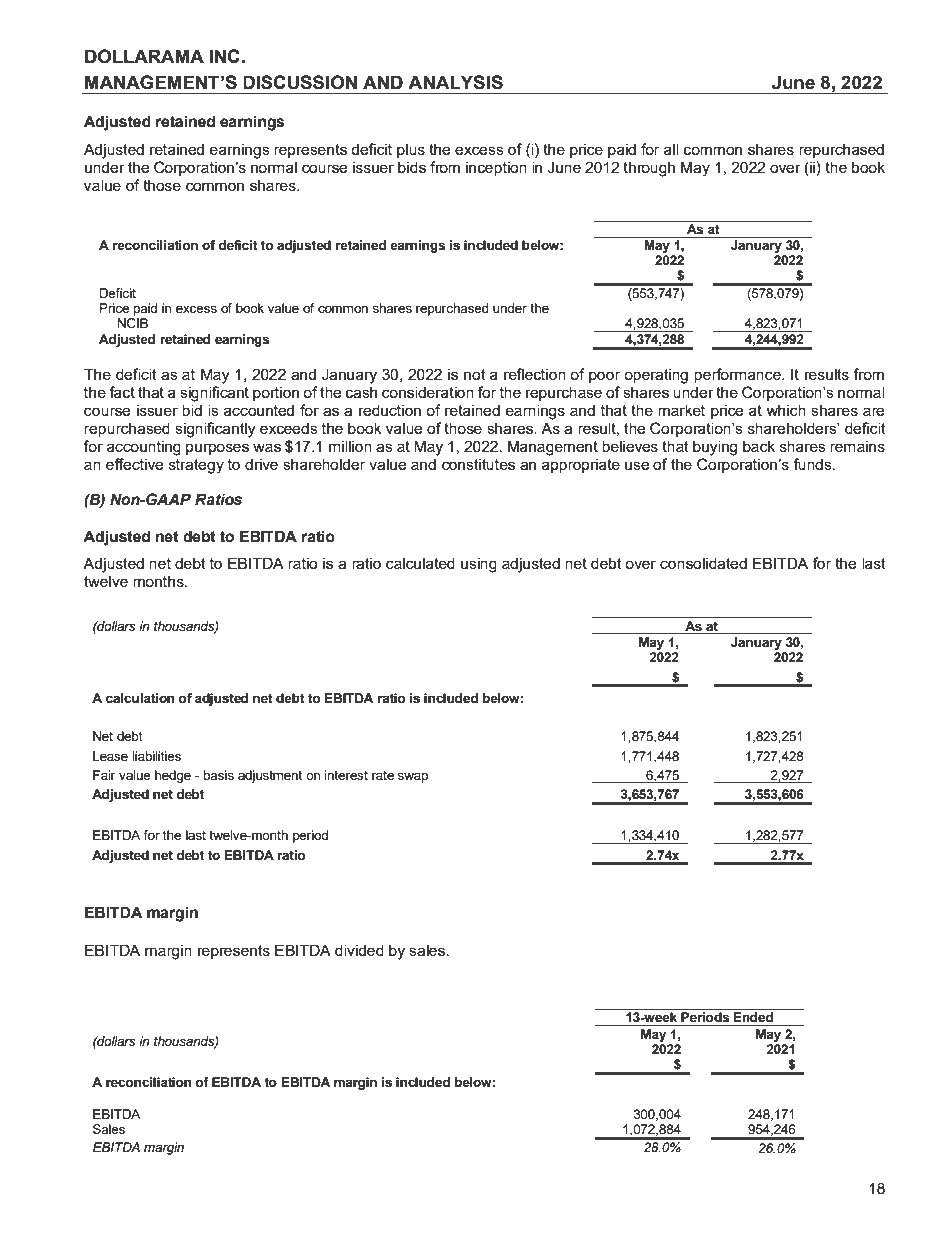 The width and height of the image is (952, 1233). What do you see at coordinates (359, 950) in the image?
I see `divided` at bounding box center [359, 950].
